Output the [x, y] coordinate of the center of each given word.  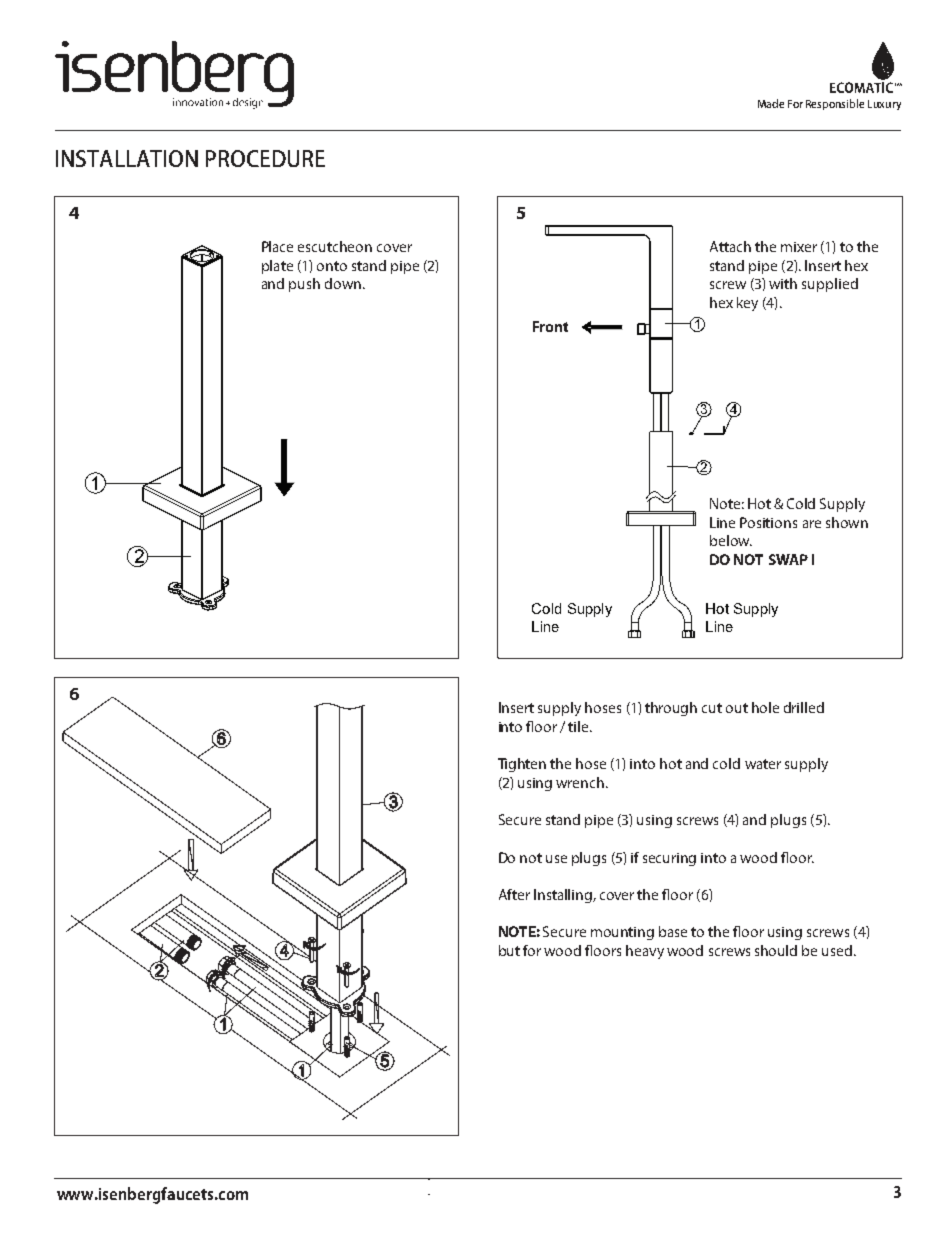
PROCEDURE [265, 158]
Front [550, 326]
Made [771, 103]
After [514, 894]
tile [579, 726]
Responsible [835, 104]
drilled [804, 707]
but [509, 950]
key [747, 304]
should [776, 950]
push [304, 285]
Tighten [522, 765]
